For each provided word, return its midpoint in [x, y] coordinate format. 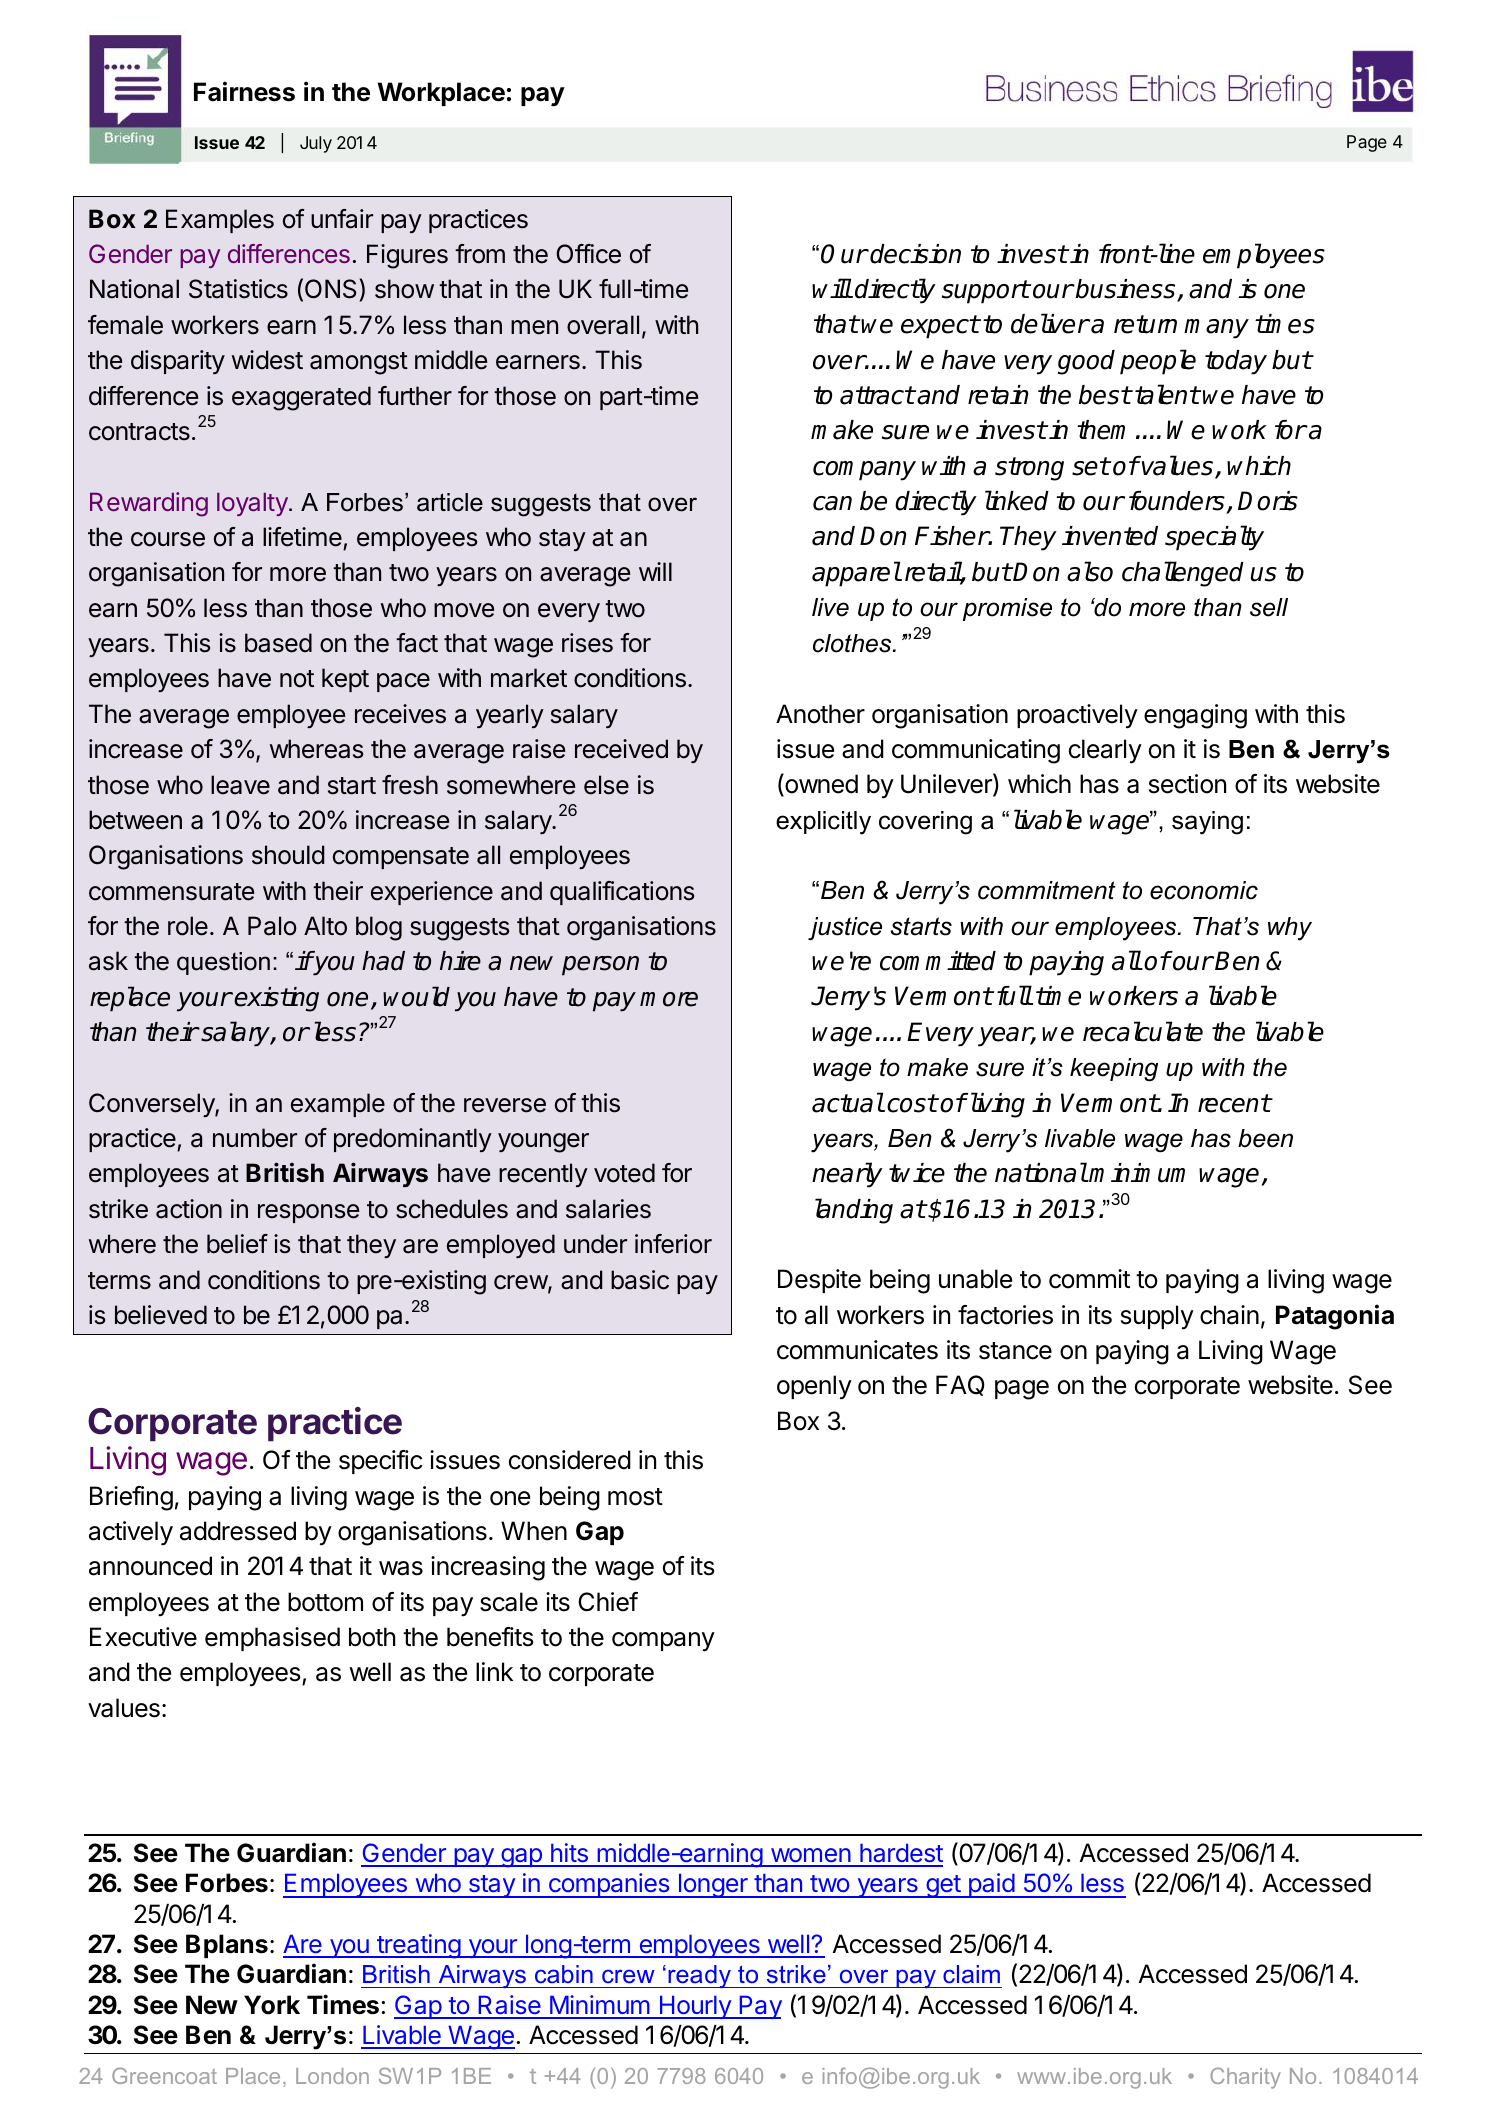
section [1187, 784]
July [316, 144]
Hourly [695, 2007]
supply [1157, 1317]
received [621, 749]
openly [814, 1387]
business [1126, 290]
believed [161, 1315]
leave [240, 785]
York [272, 2005]
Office [588, 254]
